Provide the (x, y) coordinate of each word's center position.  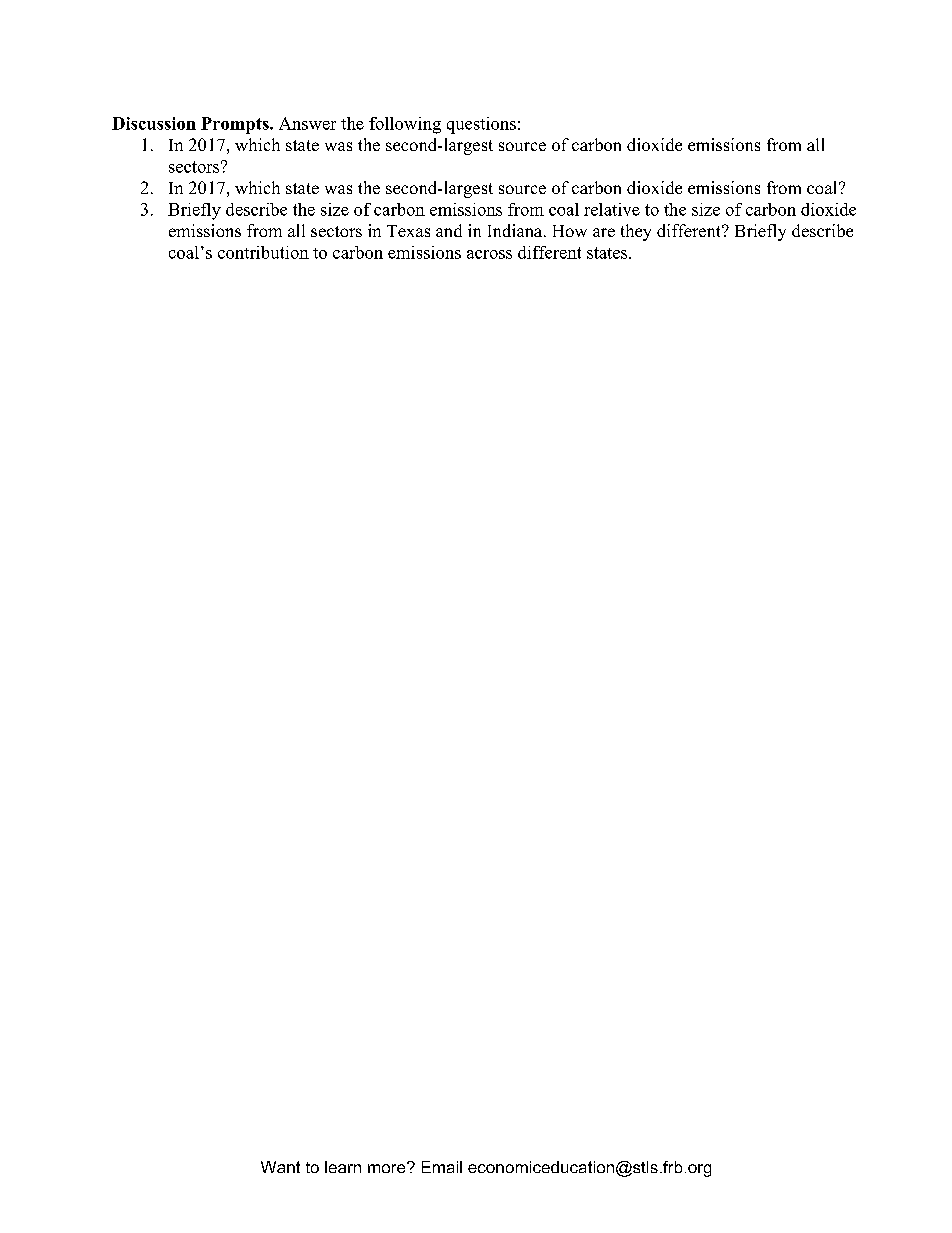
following (405, 125)
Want (280, 1167)
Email (442, 1167)
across (489, 254)
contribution (263, 252)
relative (612, 209)
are (604, 232)
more (388, 1167)
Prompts (236, 125)
